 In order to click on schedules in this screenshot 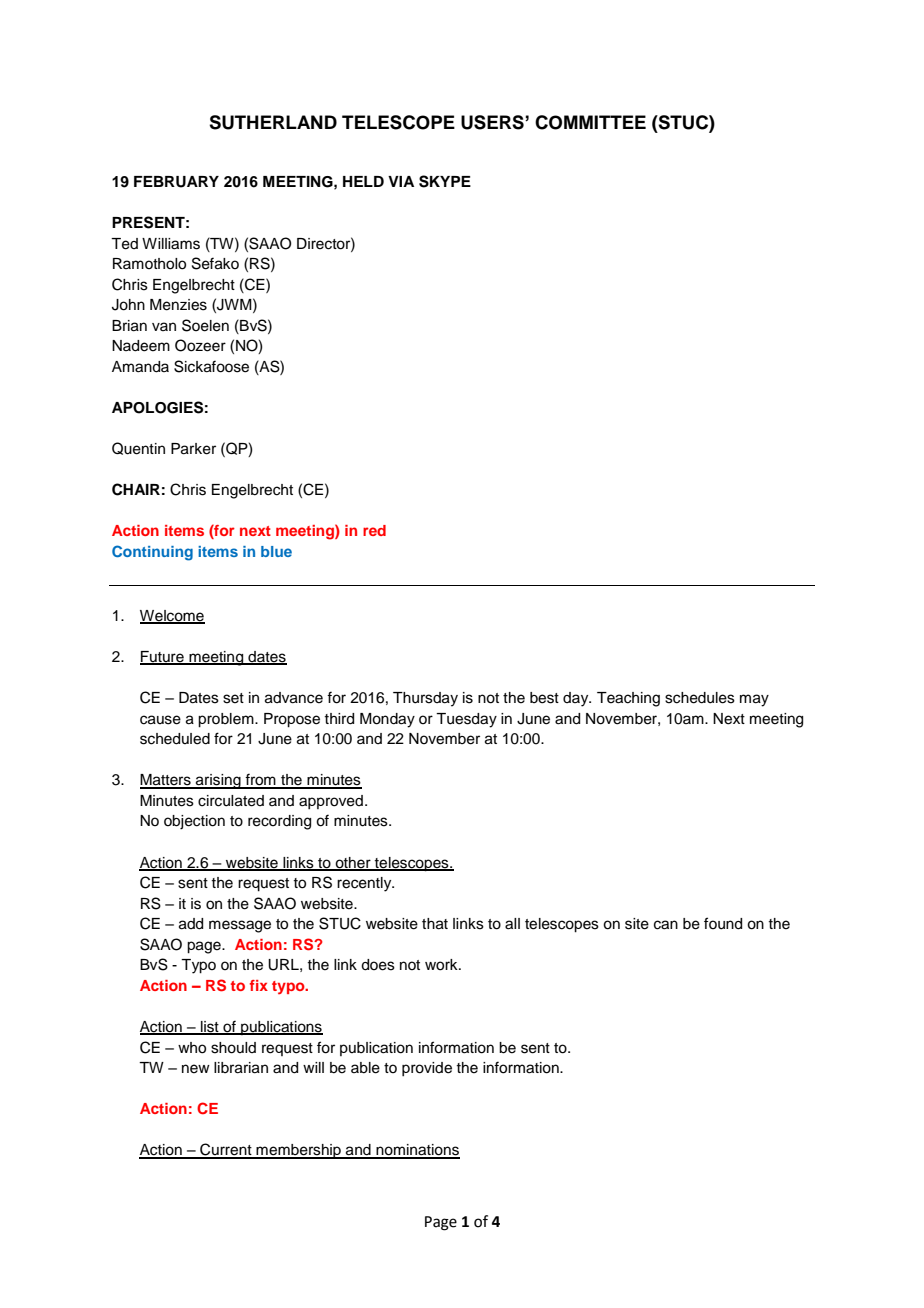, I will do `click(700, 698)`.
